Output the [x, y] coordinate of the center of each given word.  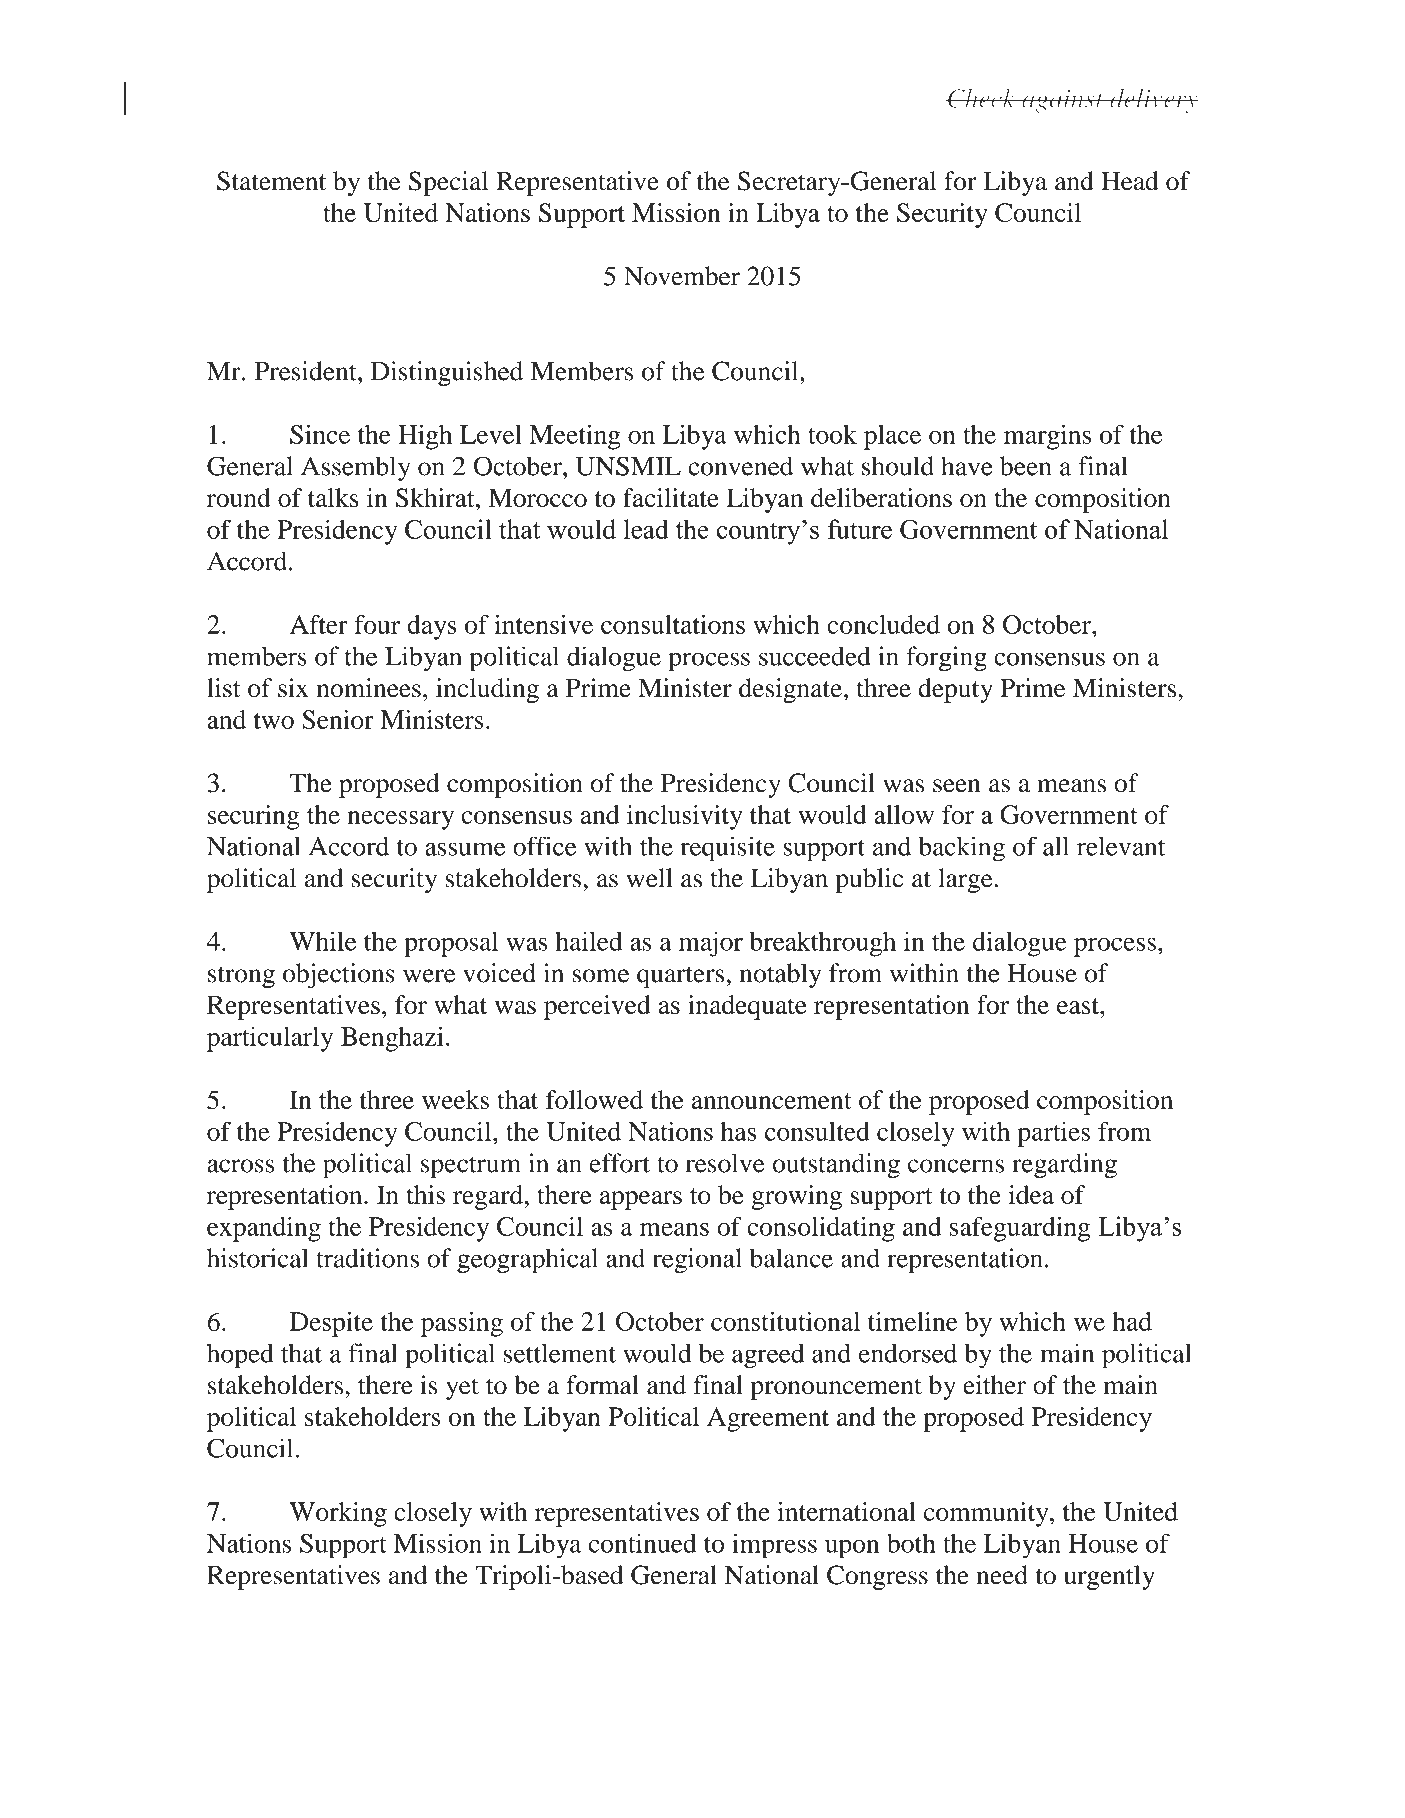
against [1063, 101]
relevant [1121, 846]
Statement [271, 181]
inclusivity [685, 817]
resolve [724, 1163]
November [682, 276]
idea [1031, 1194]
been [1025, 466]
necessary [401, 820]
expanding [264, 1229]
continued [642, 1543]
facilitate [671, 497]
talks [333, 497]
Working [338, 1514]
